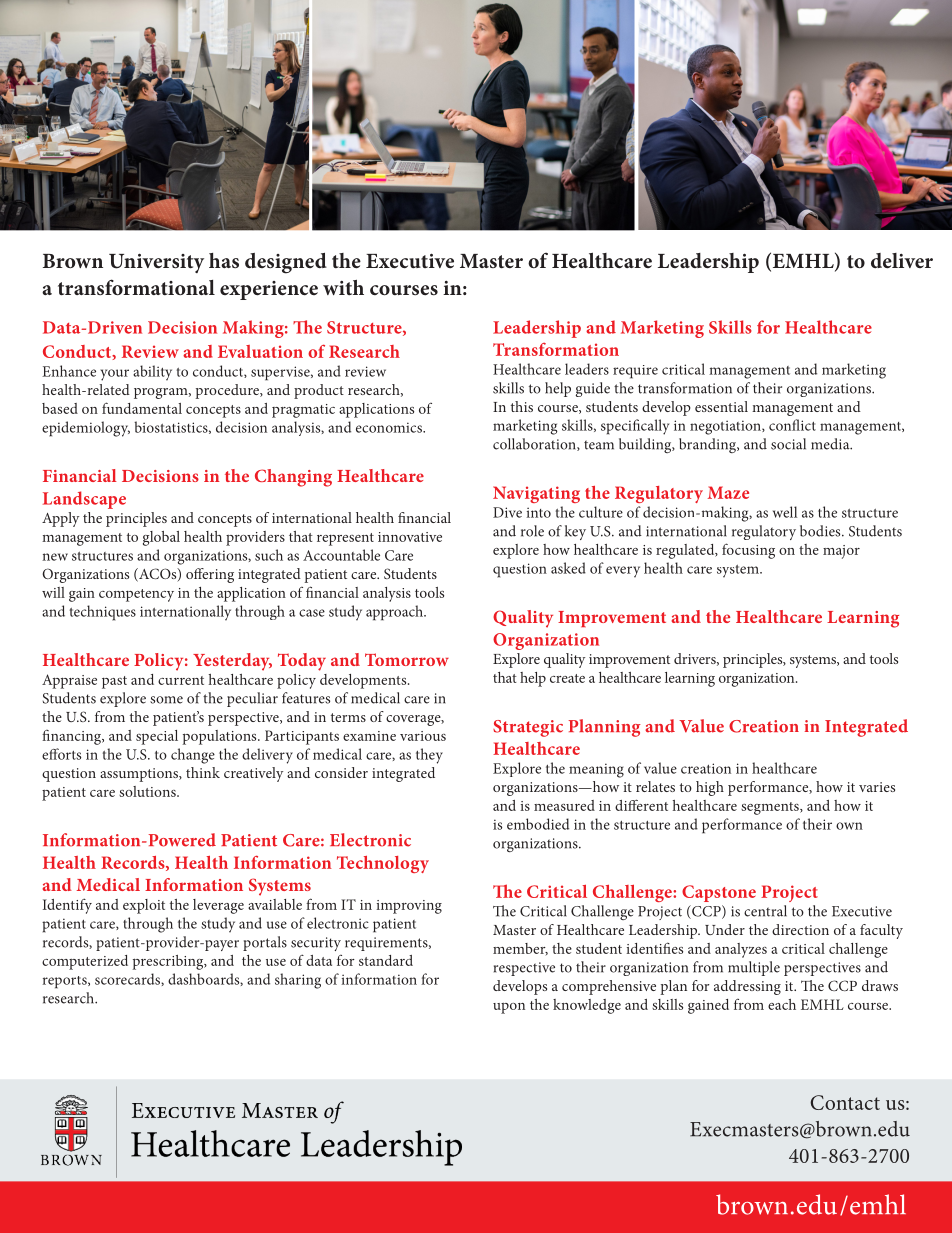 The width and height of the image is (952, 1233). Describe the element at coordinates (343, 287) in the image. I see `with` at that location.
